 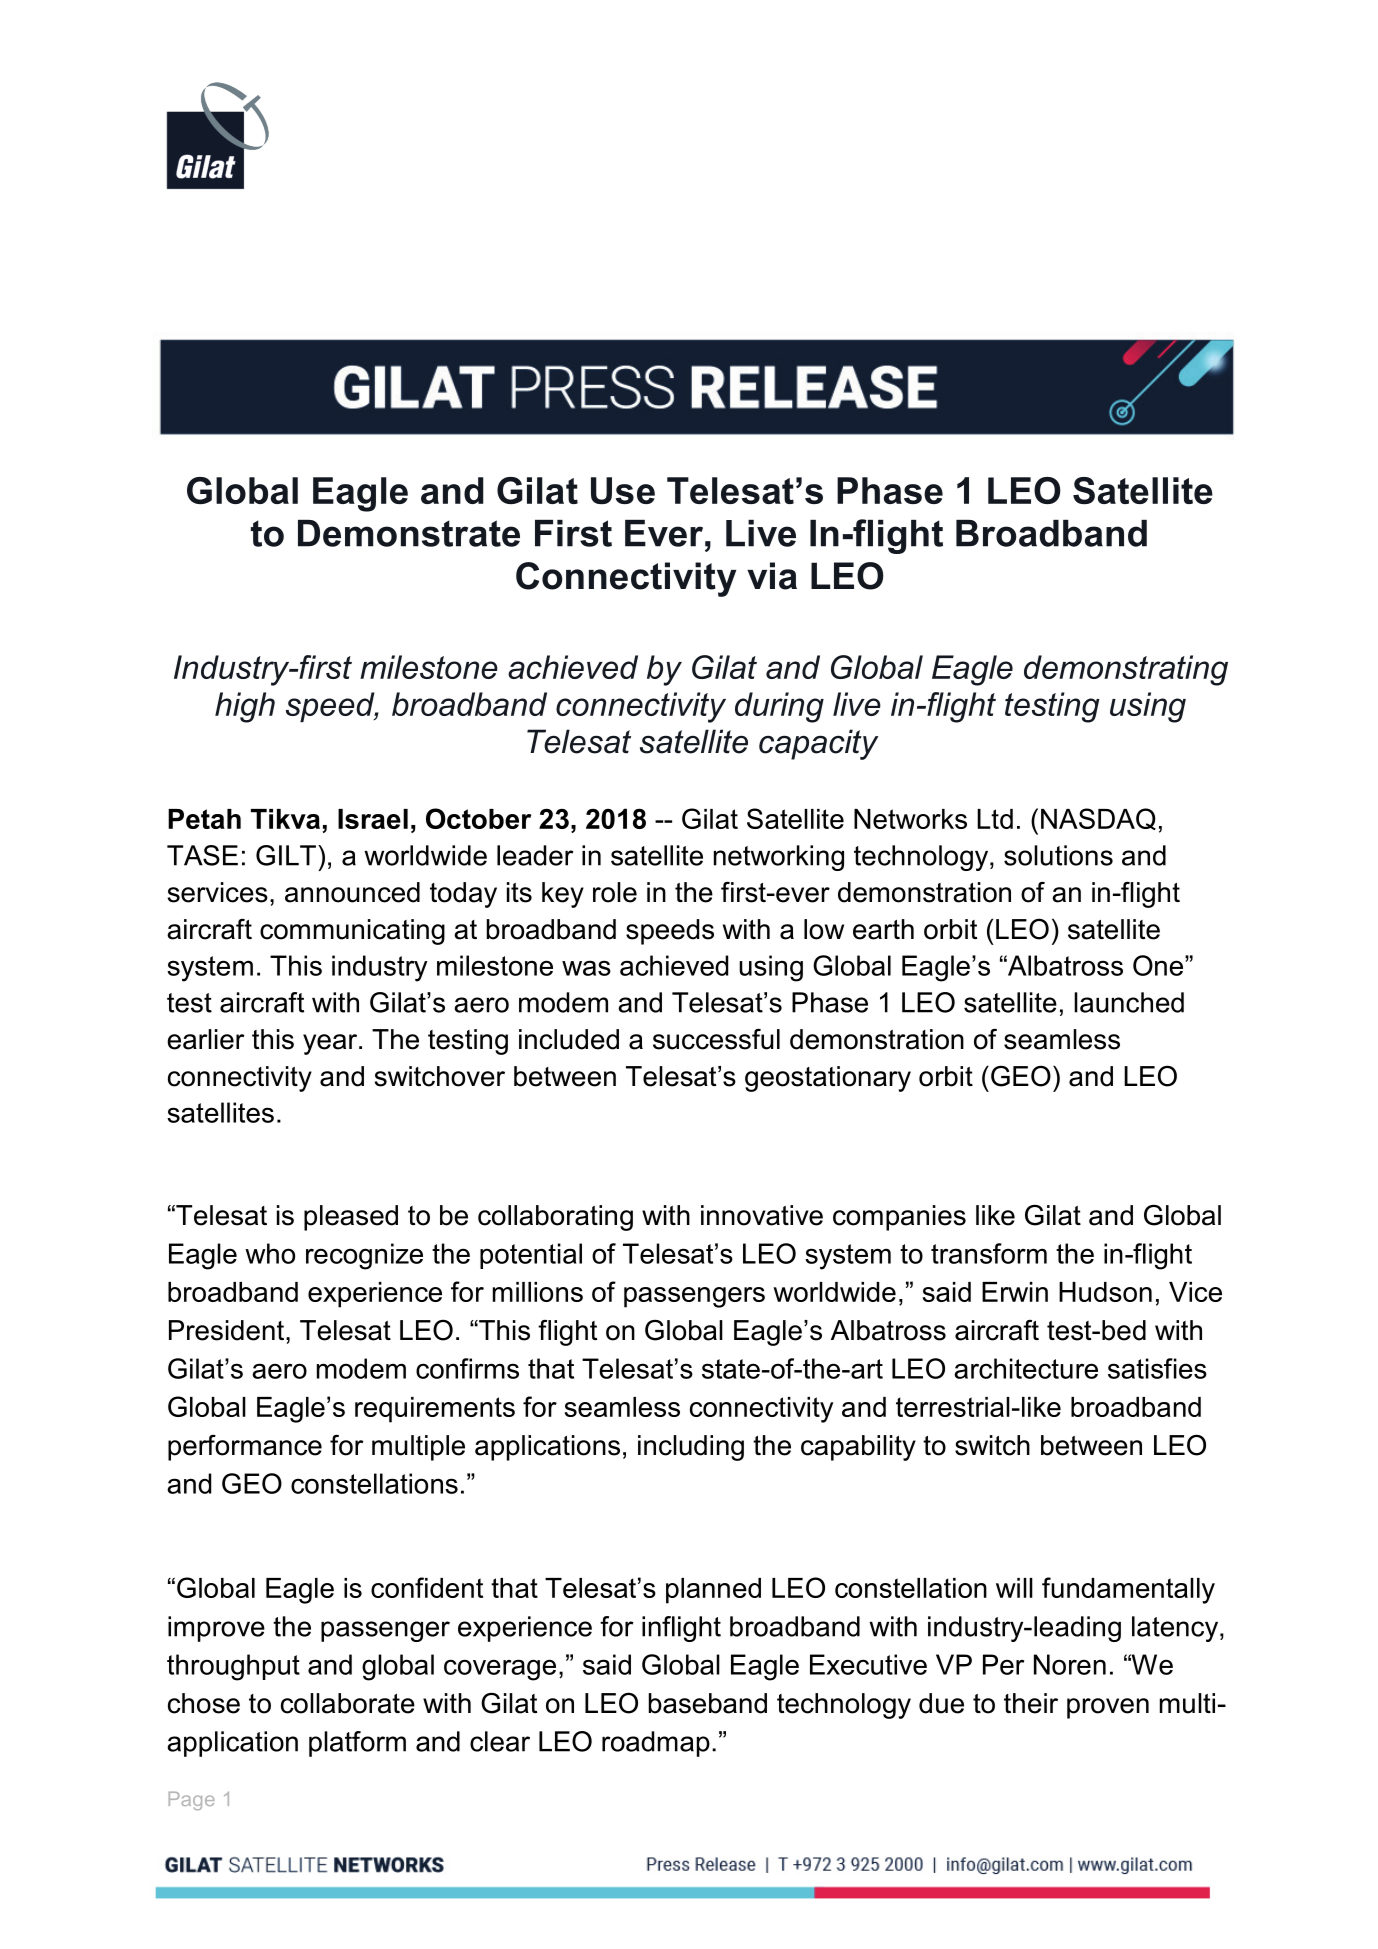 What do you see at coordinates (352, 932) in the document?
I see `communicating` at bounding box center [352, 932].
